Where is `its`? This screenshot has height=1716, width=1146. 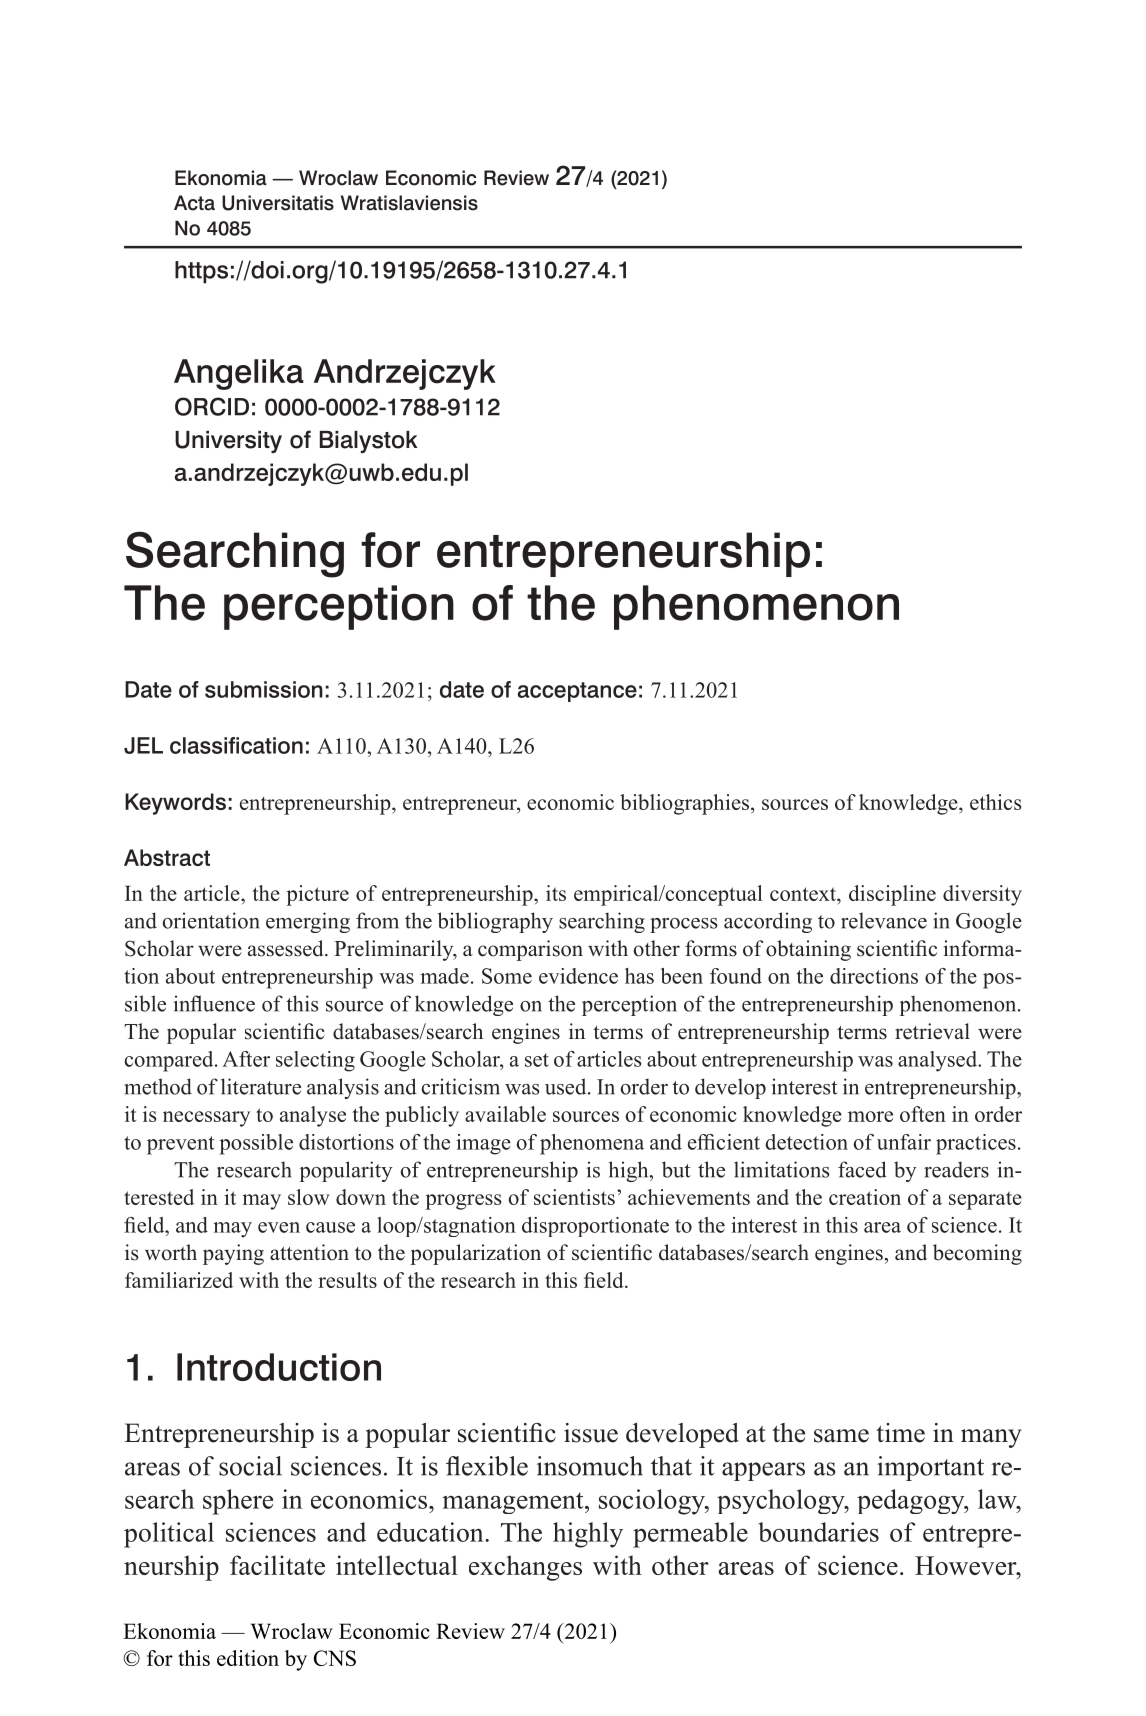 its is located at coordinates (556, 893).
